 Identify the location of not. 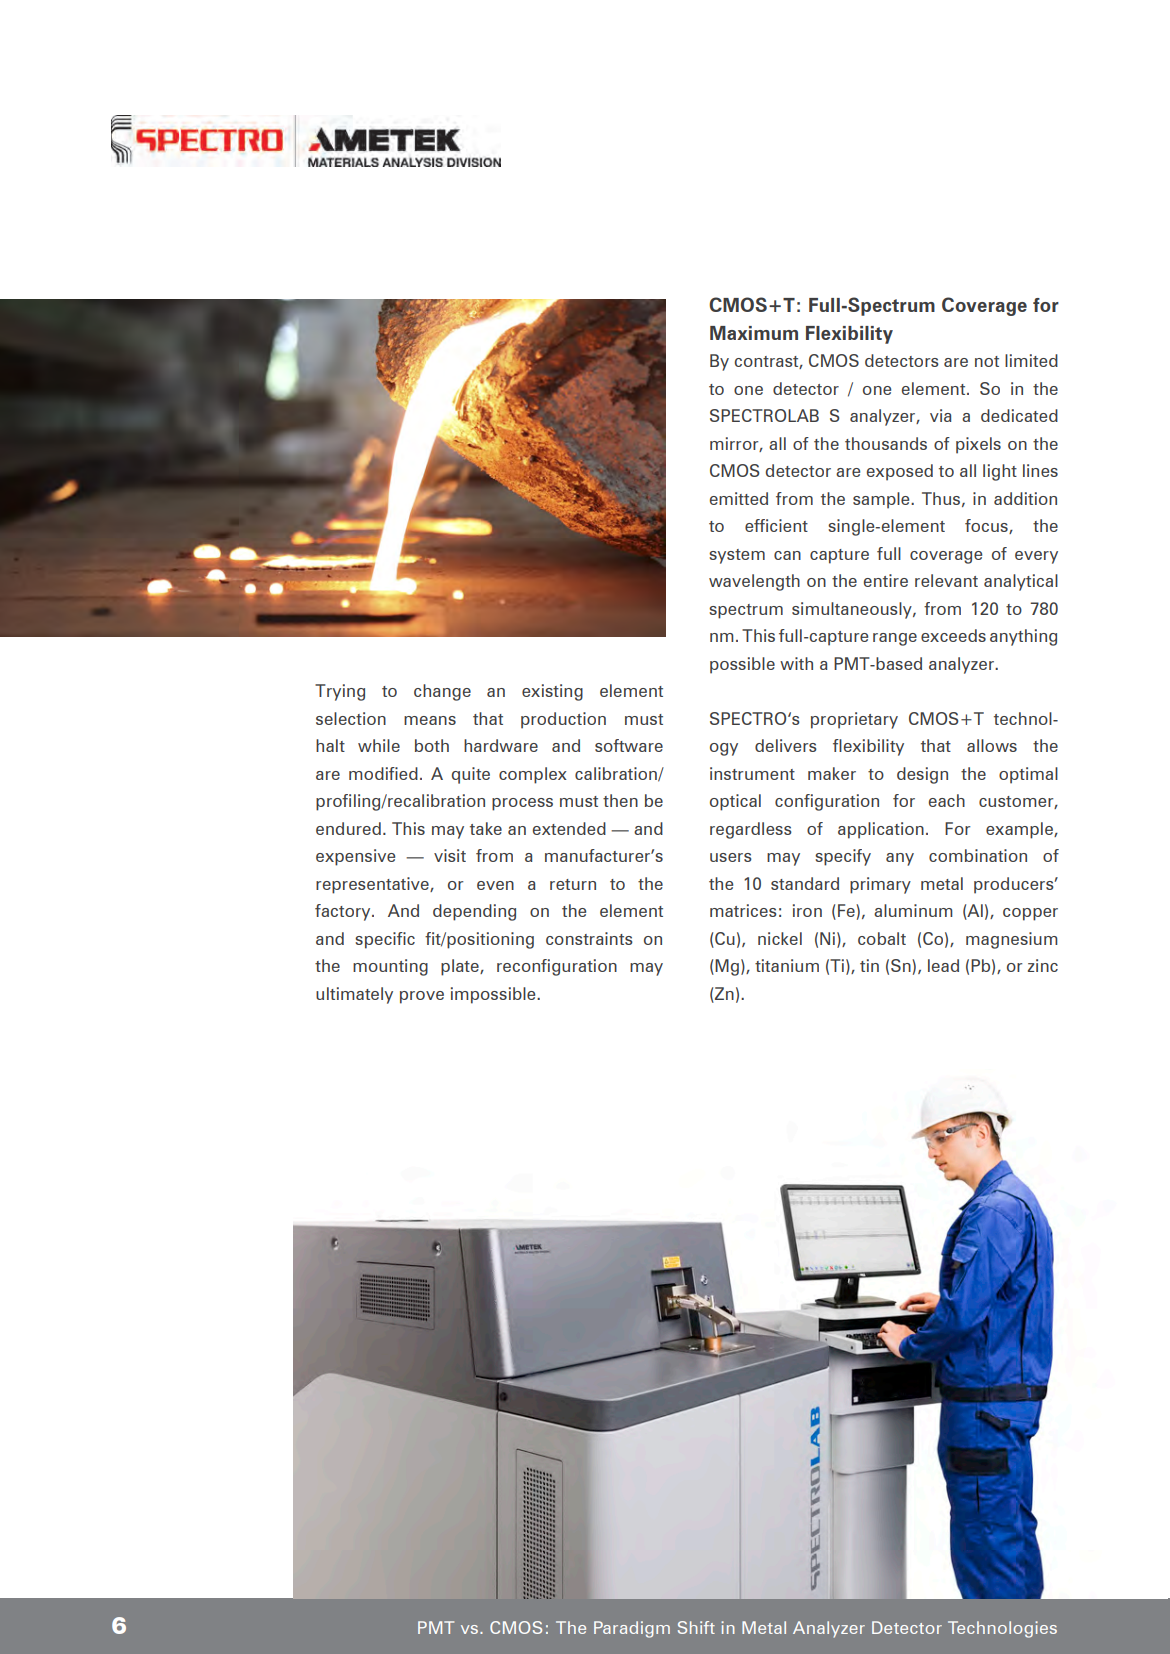
(987, 361).
